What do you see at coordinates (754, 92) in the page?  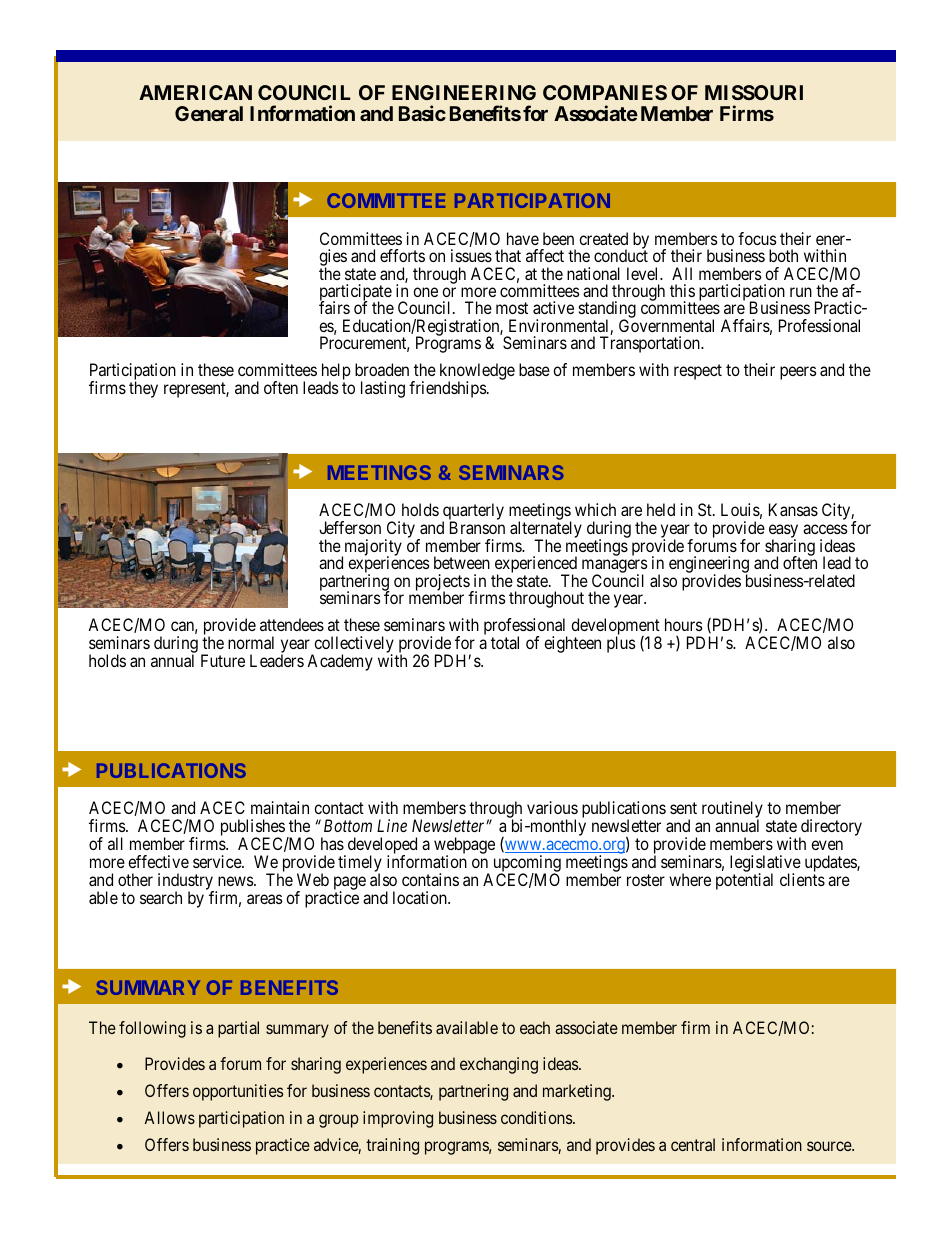 I see `MISSOURI` at bounding box center [754, 92].
